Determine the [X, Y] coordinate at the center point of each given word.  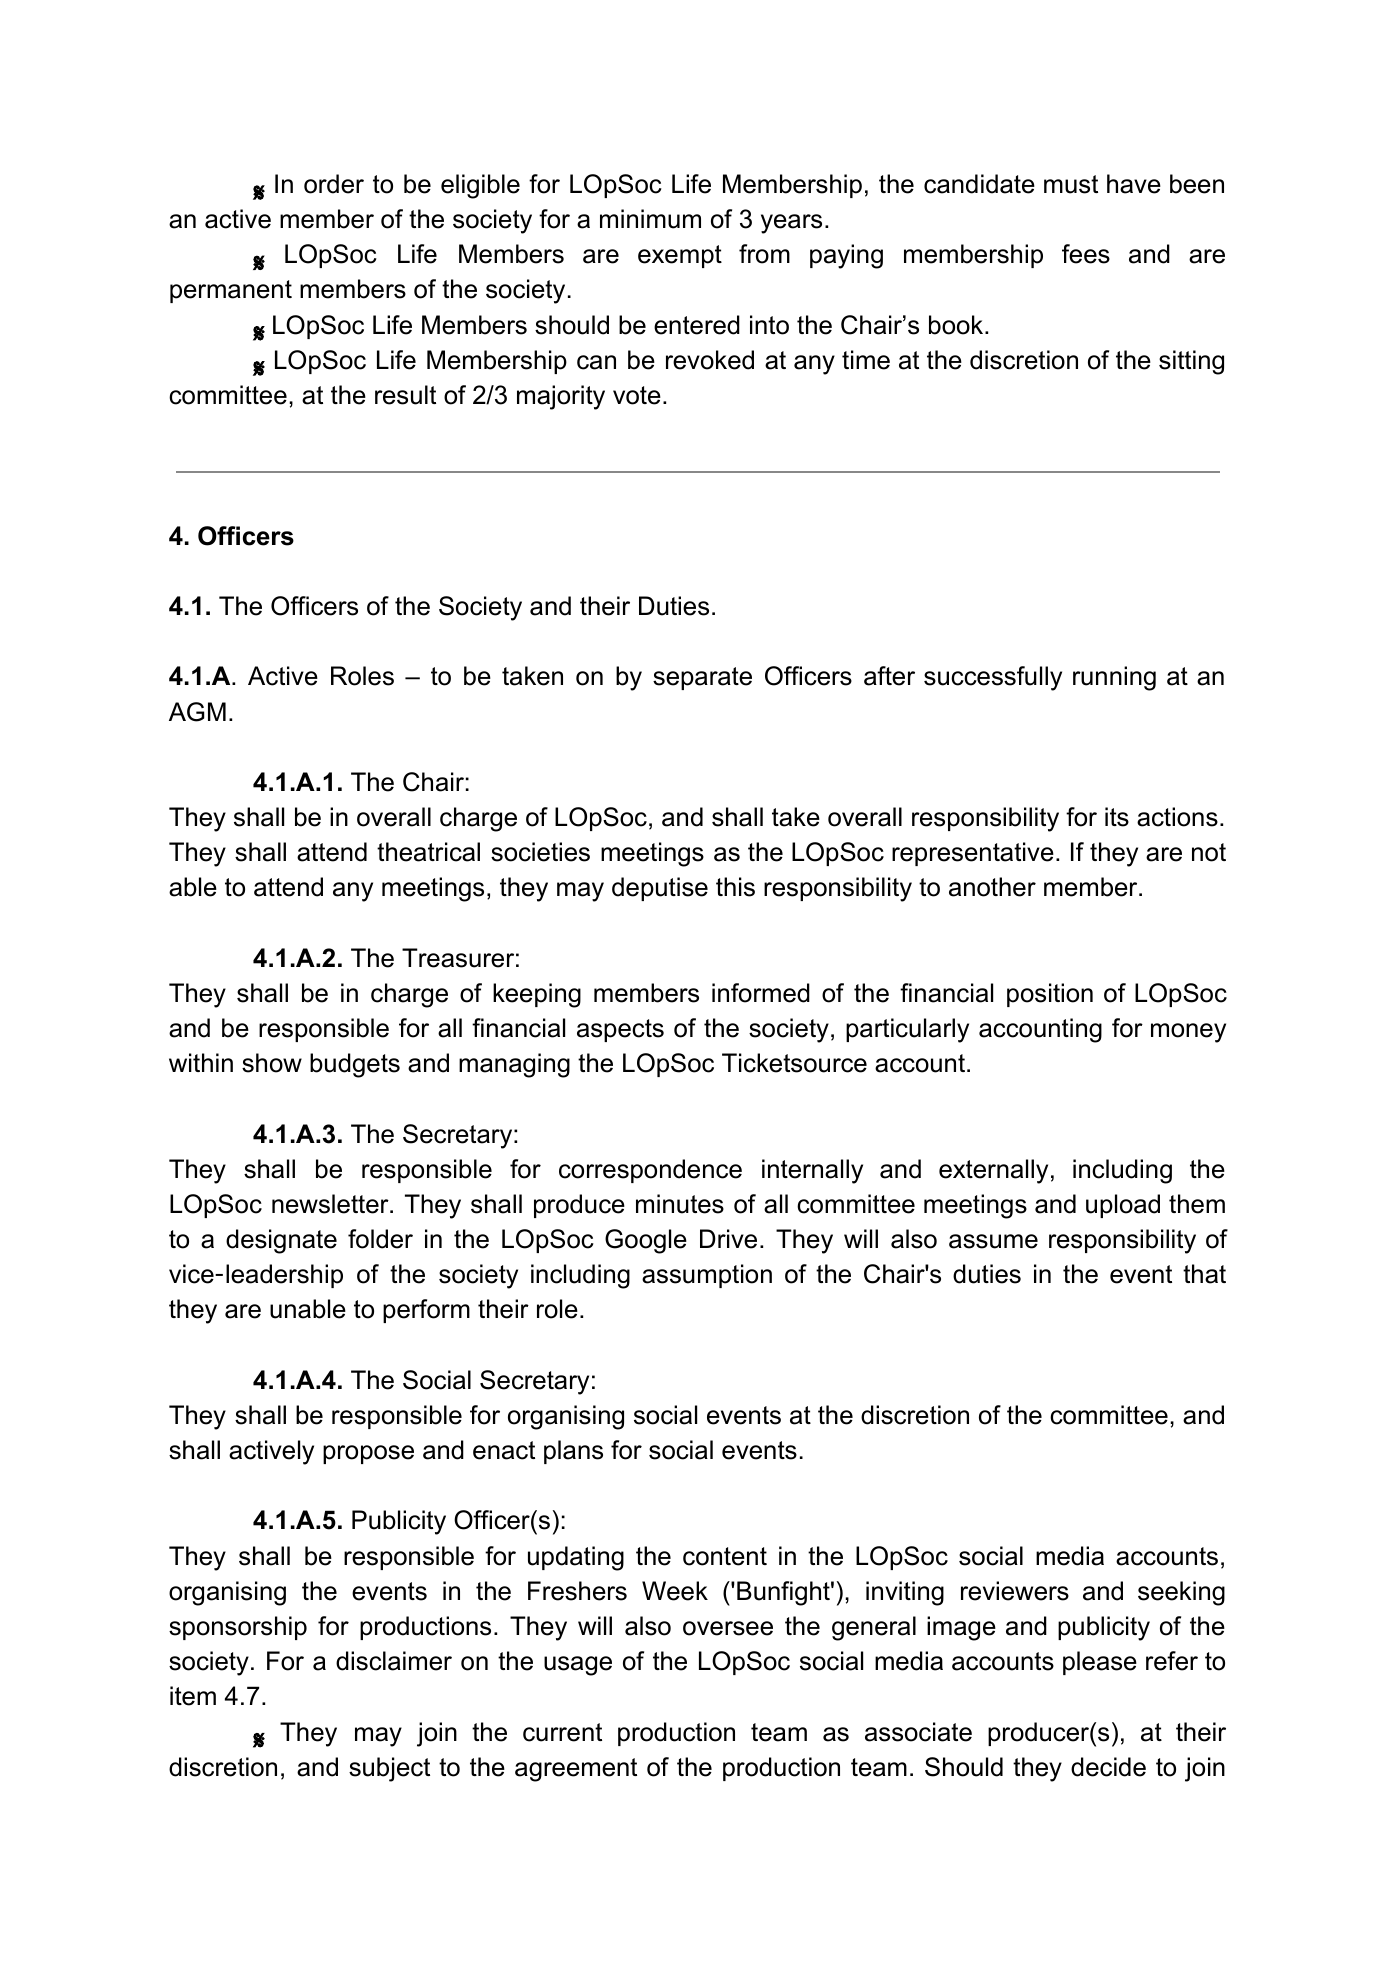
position [1050, 995]
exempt [680, 256]
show [272, 1063]
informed [761, 993]
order [334, 184]
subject [389, 1769]
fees [1086, 254]
